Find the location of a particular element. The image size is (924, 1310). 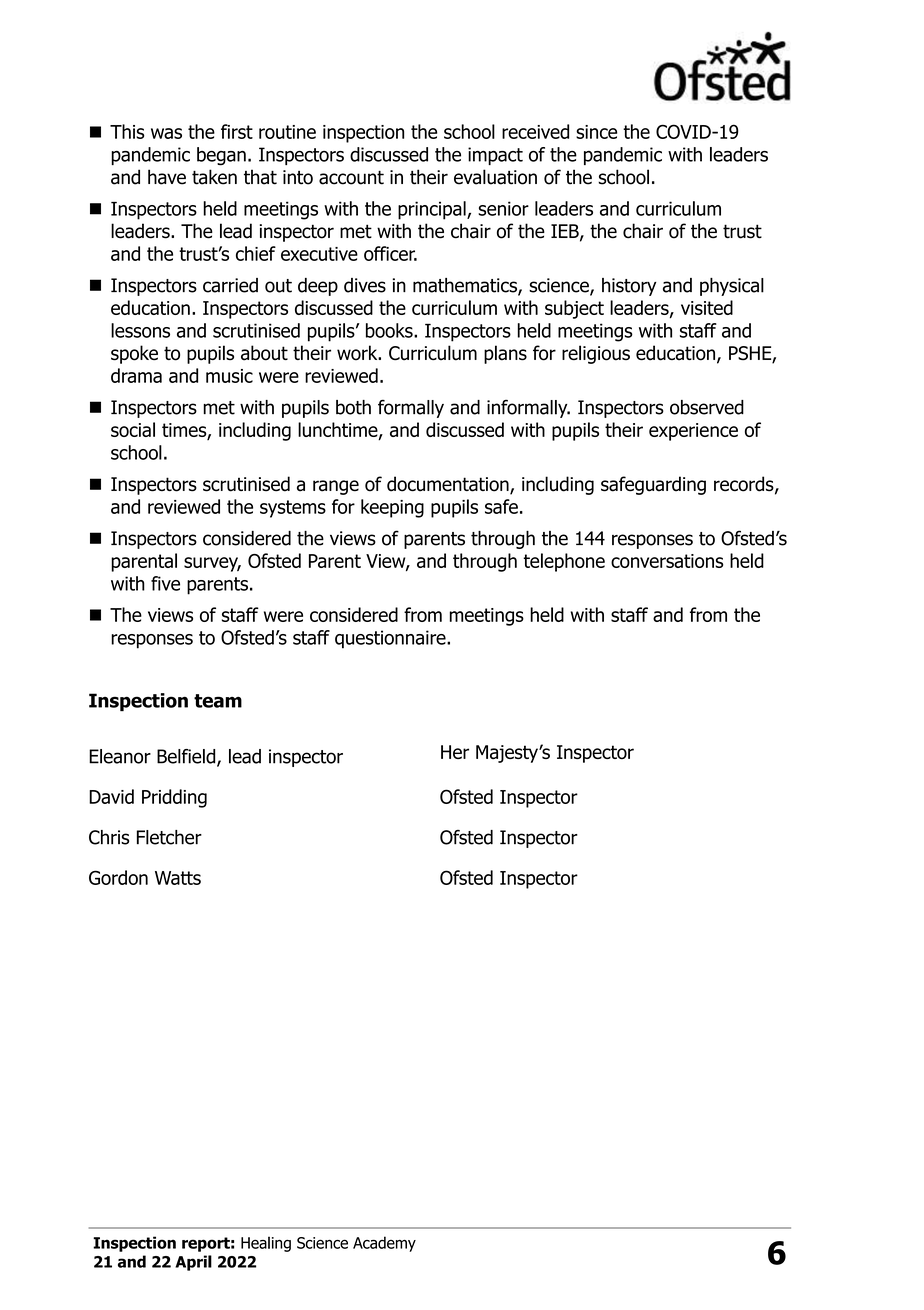

April is located at coordinates (193, 1263).
